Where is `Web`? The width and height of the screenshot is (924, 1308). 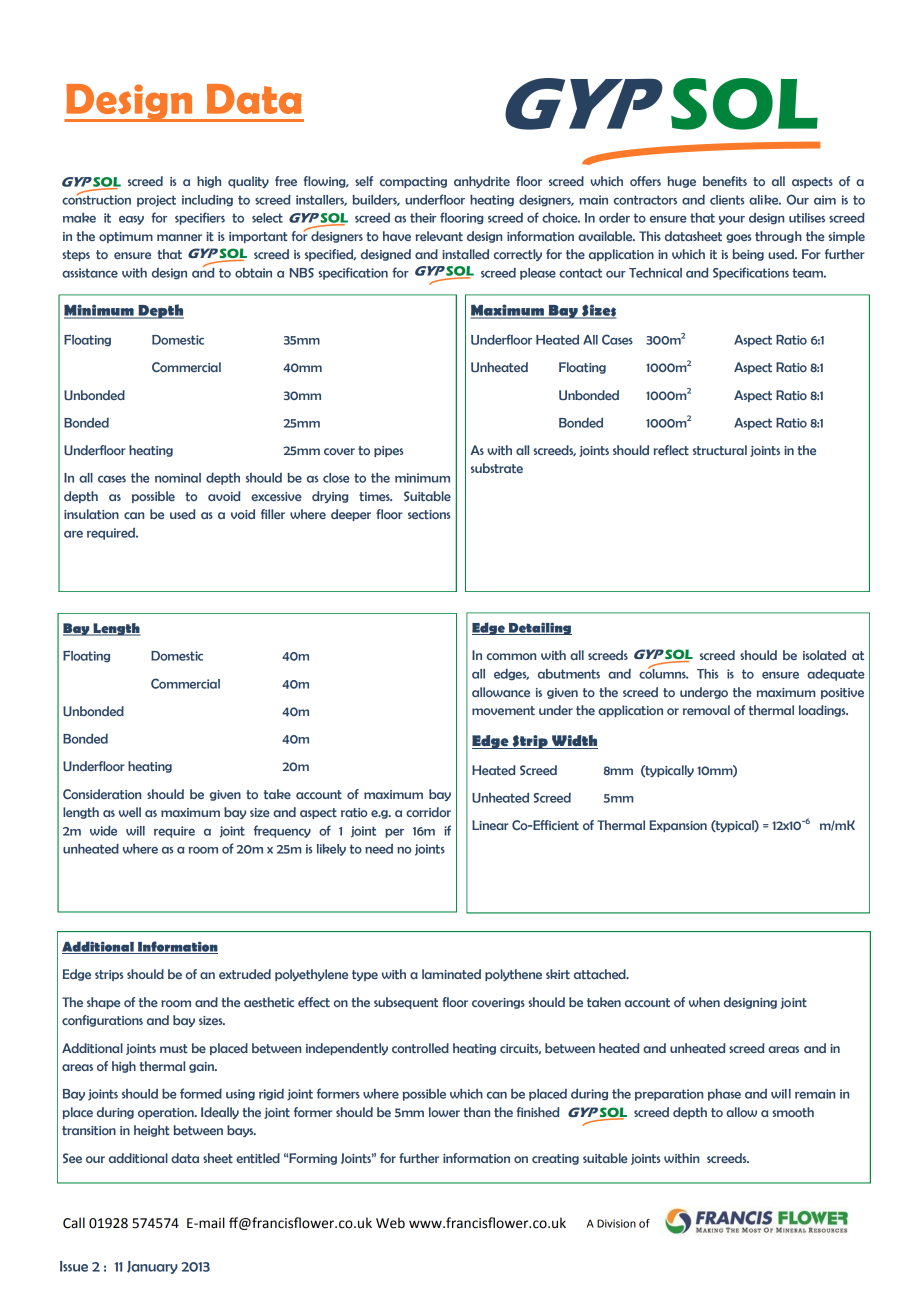 Web is located at coordinates (390, 1223).
